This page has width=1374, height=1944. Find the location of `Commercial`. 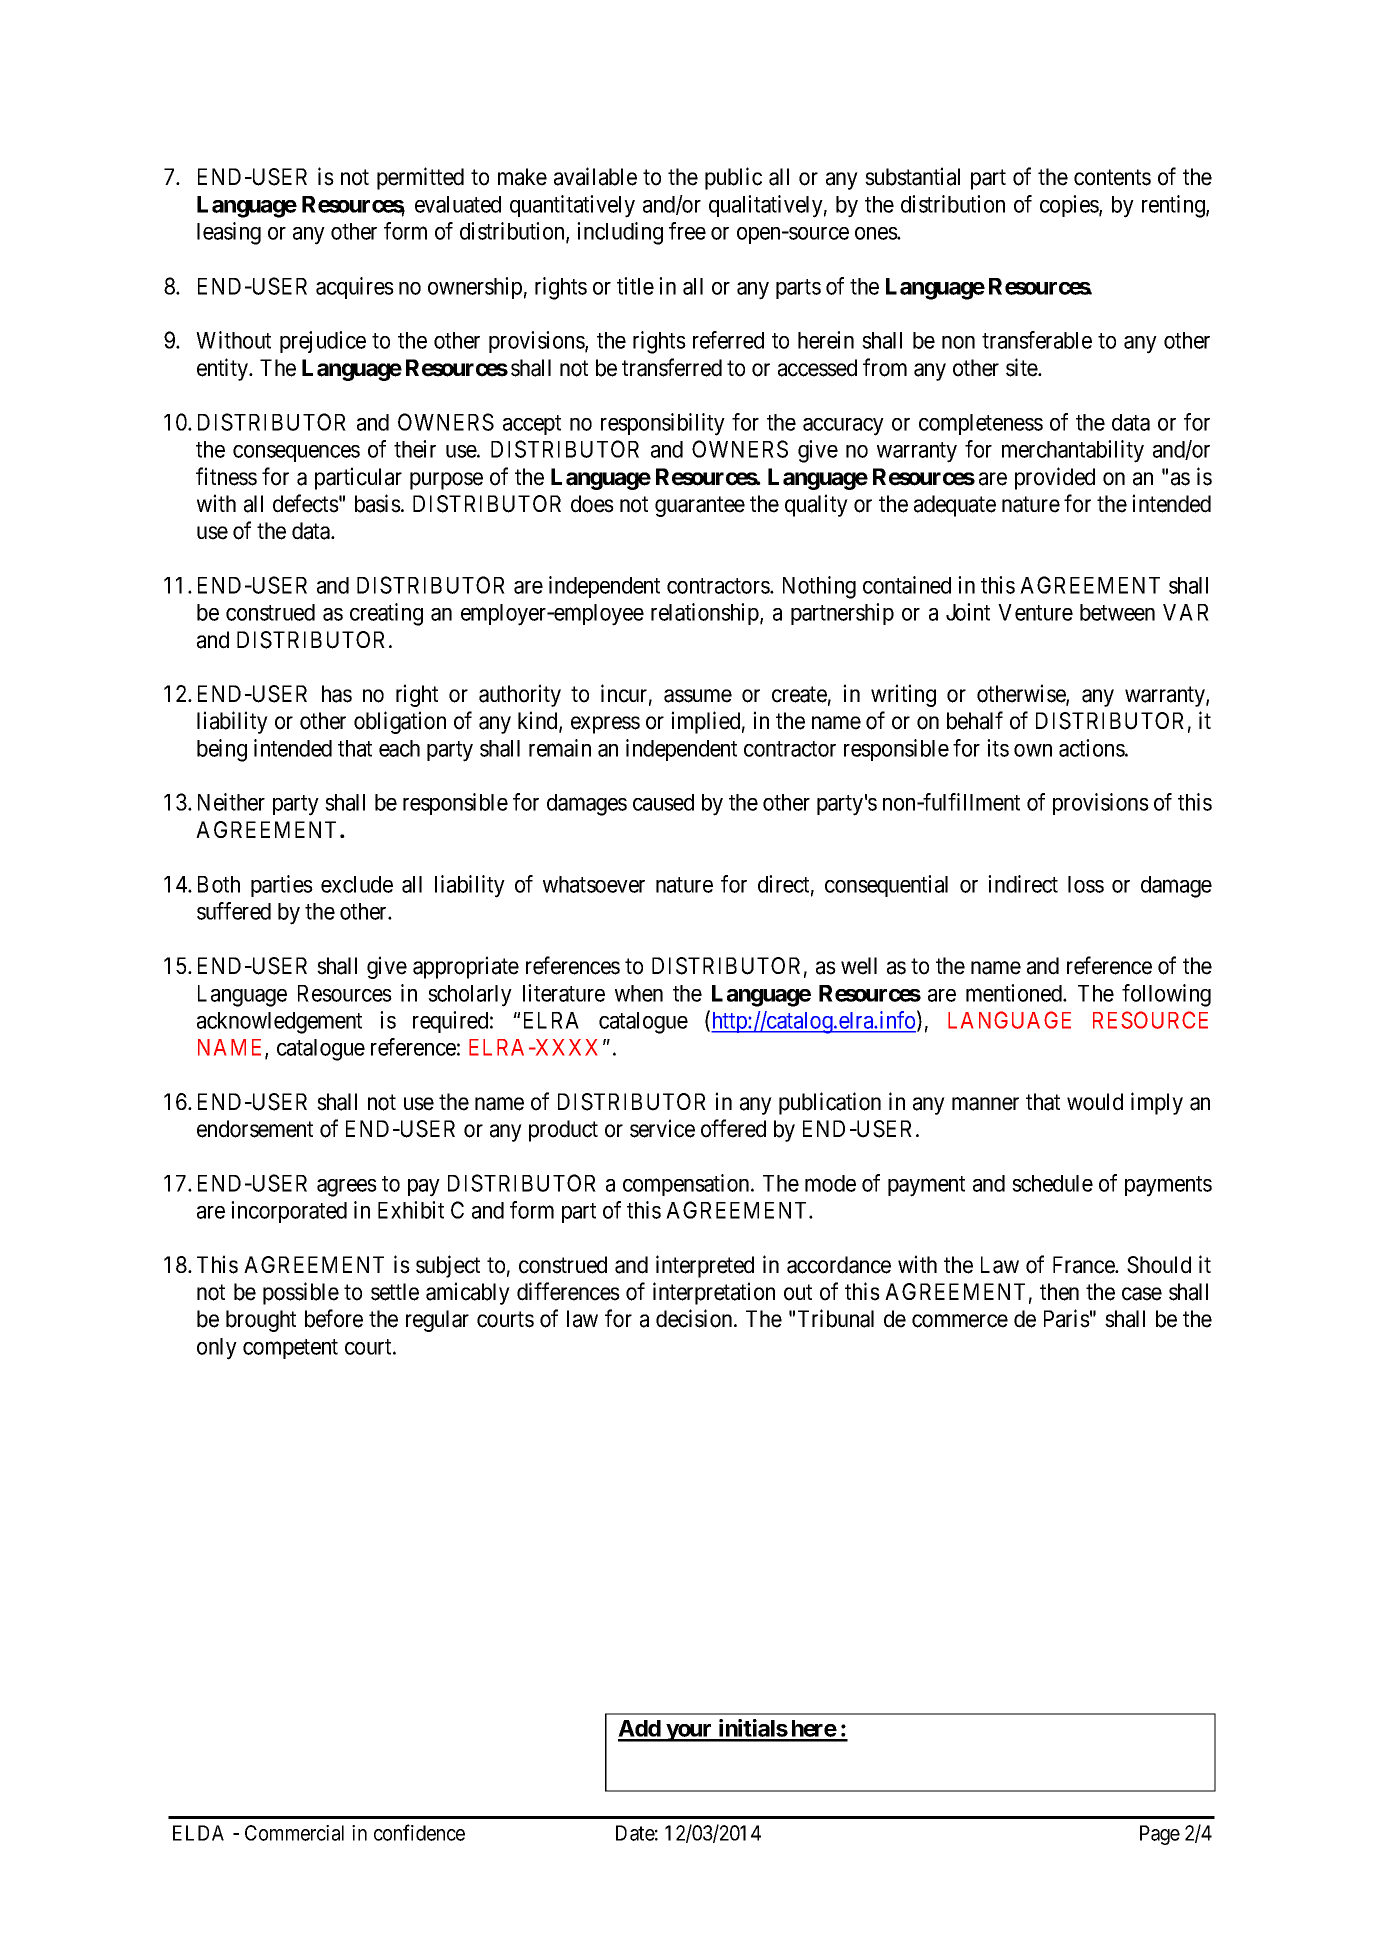

Commercial is located at coordinates (294, 1833).
